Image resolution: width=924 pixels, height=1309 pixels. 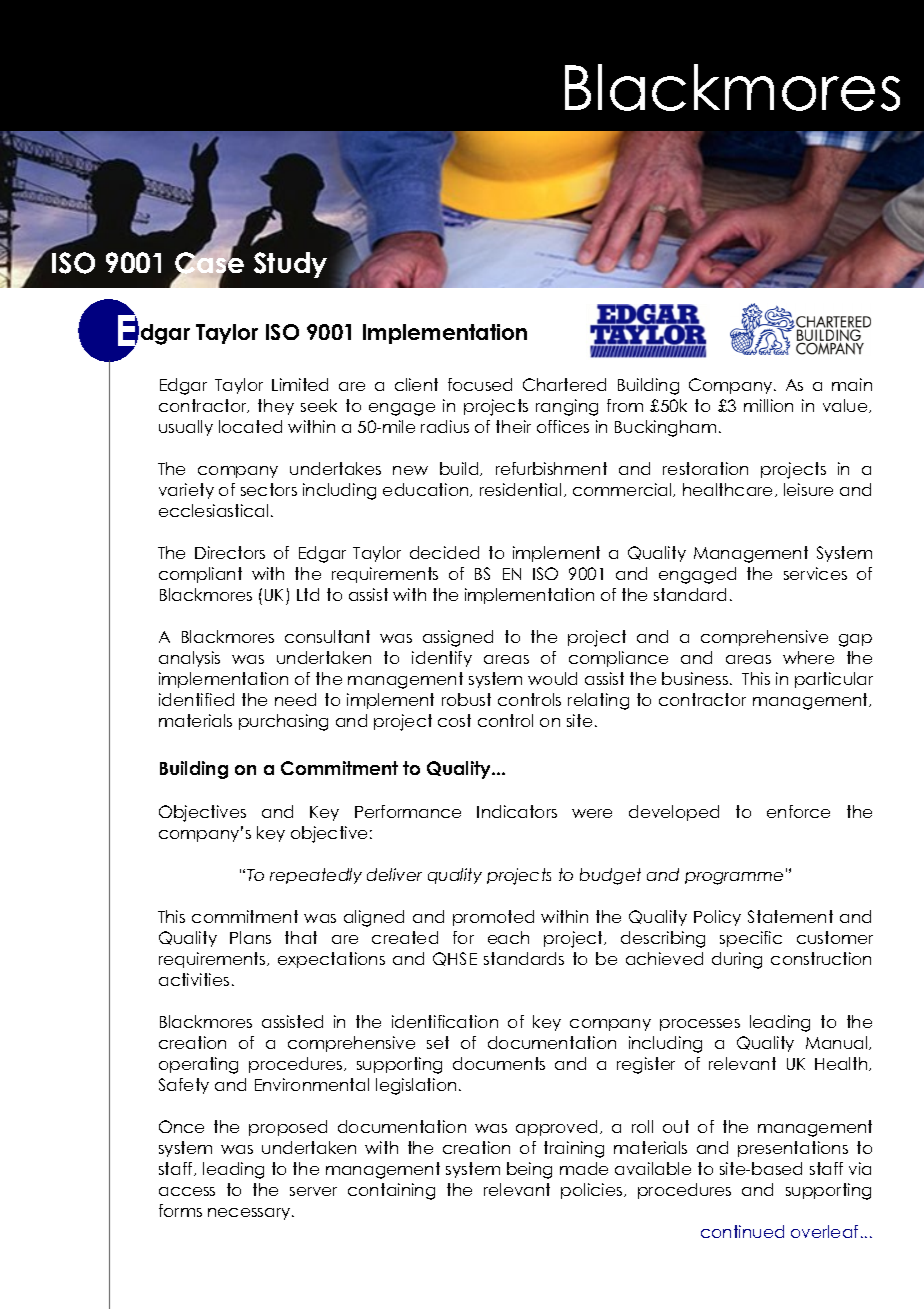 I want to click on Study, so click(x=290, y=265).
